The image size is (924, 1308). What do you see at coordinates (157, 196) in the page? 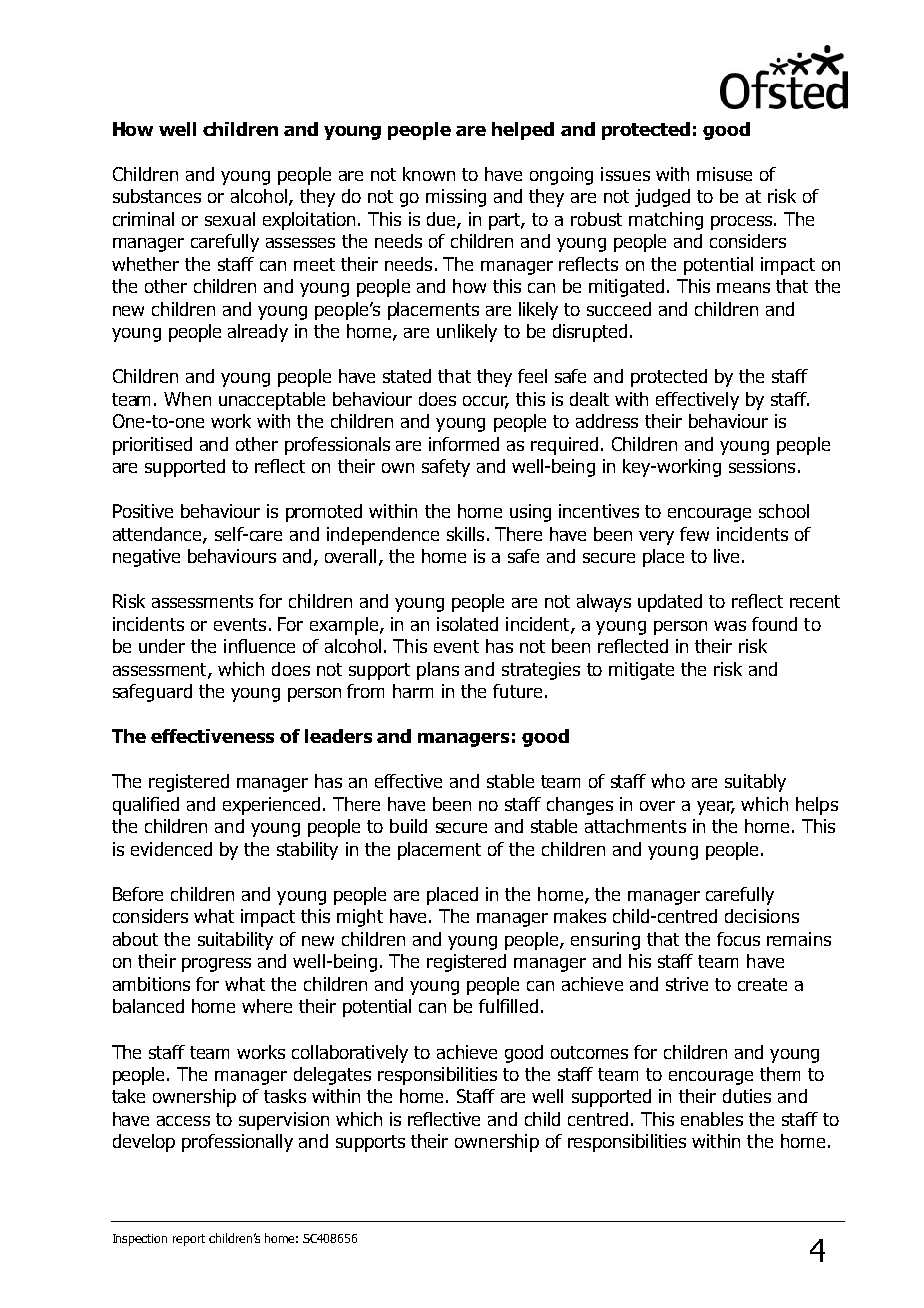
I see `substances` at bounding box center [157, 196].
